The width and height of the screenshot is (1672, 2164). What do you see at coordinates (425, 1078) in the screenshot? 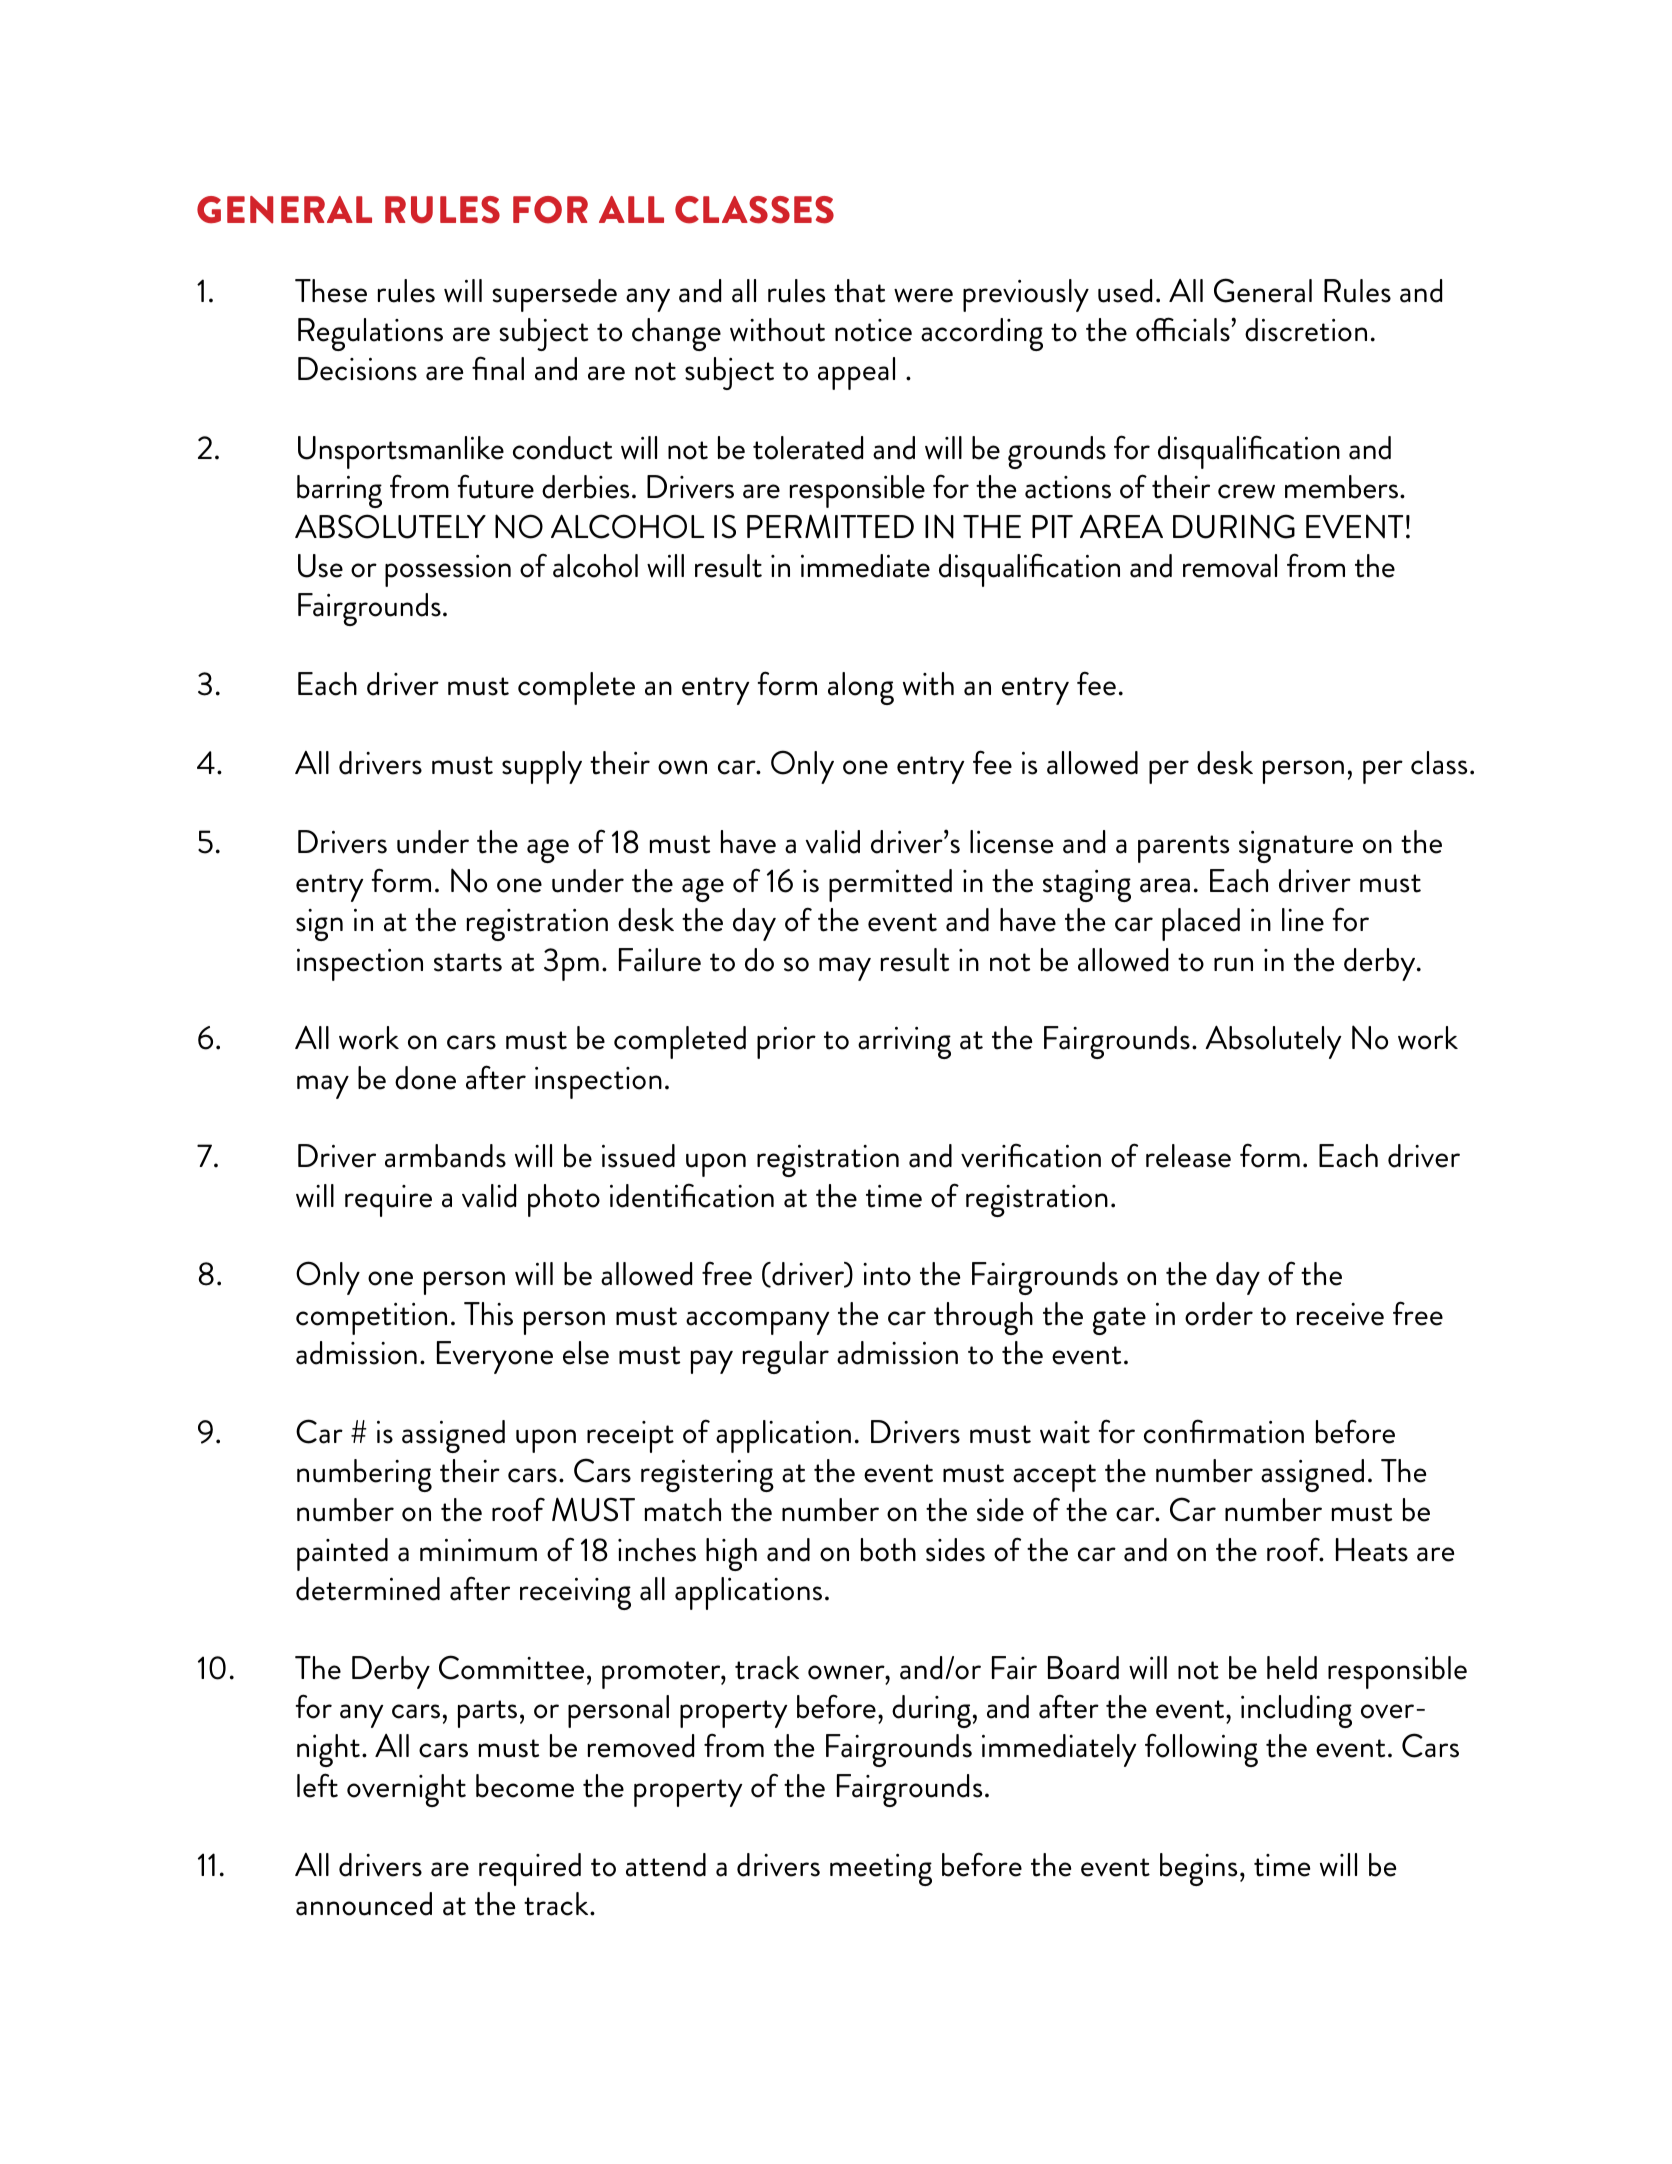
I see `done` at bounding box center [425, 1078].
